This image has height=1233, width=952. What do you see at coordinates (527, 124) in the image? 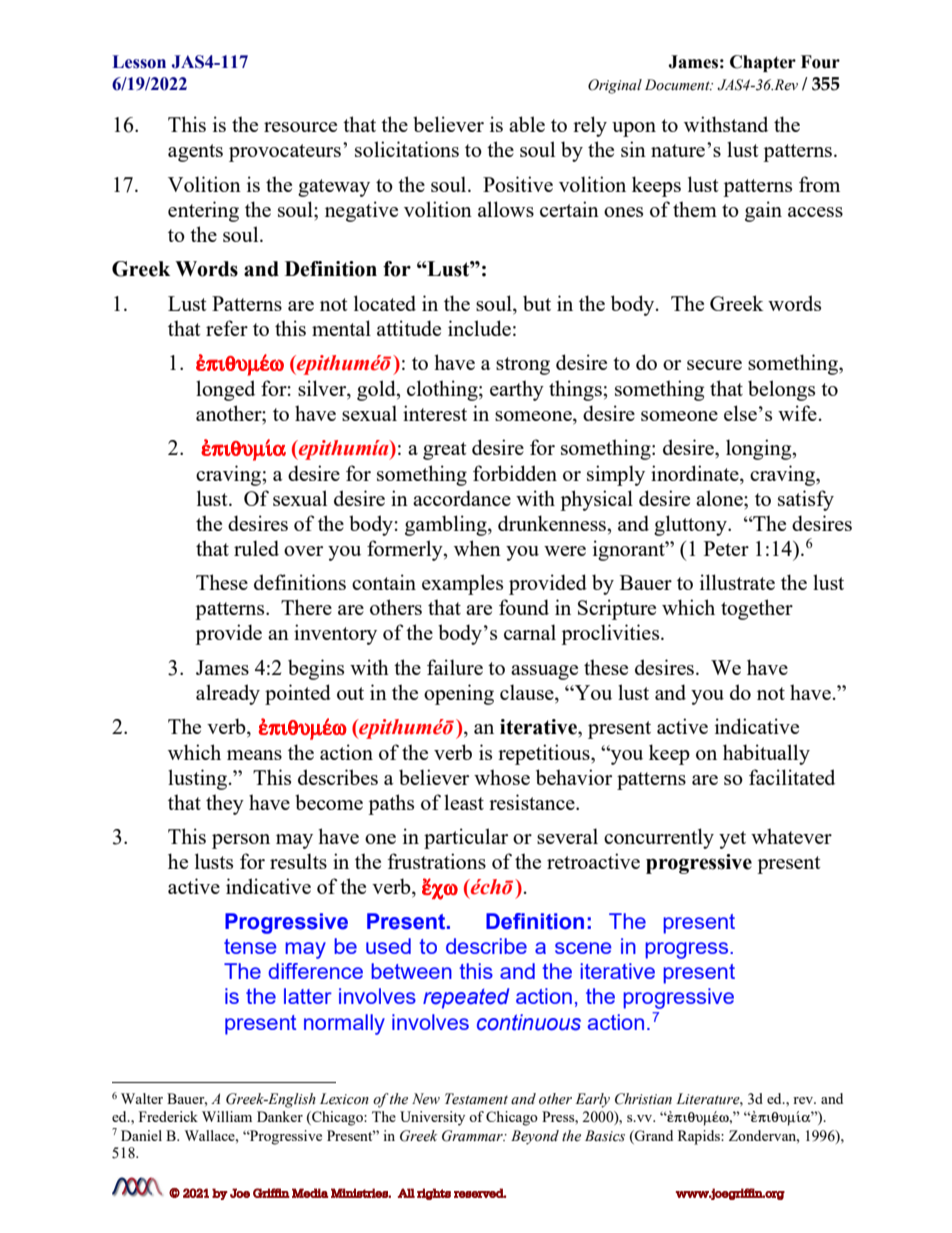
I see `able` at bounding box center [527, 124].
